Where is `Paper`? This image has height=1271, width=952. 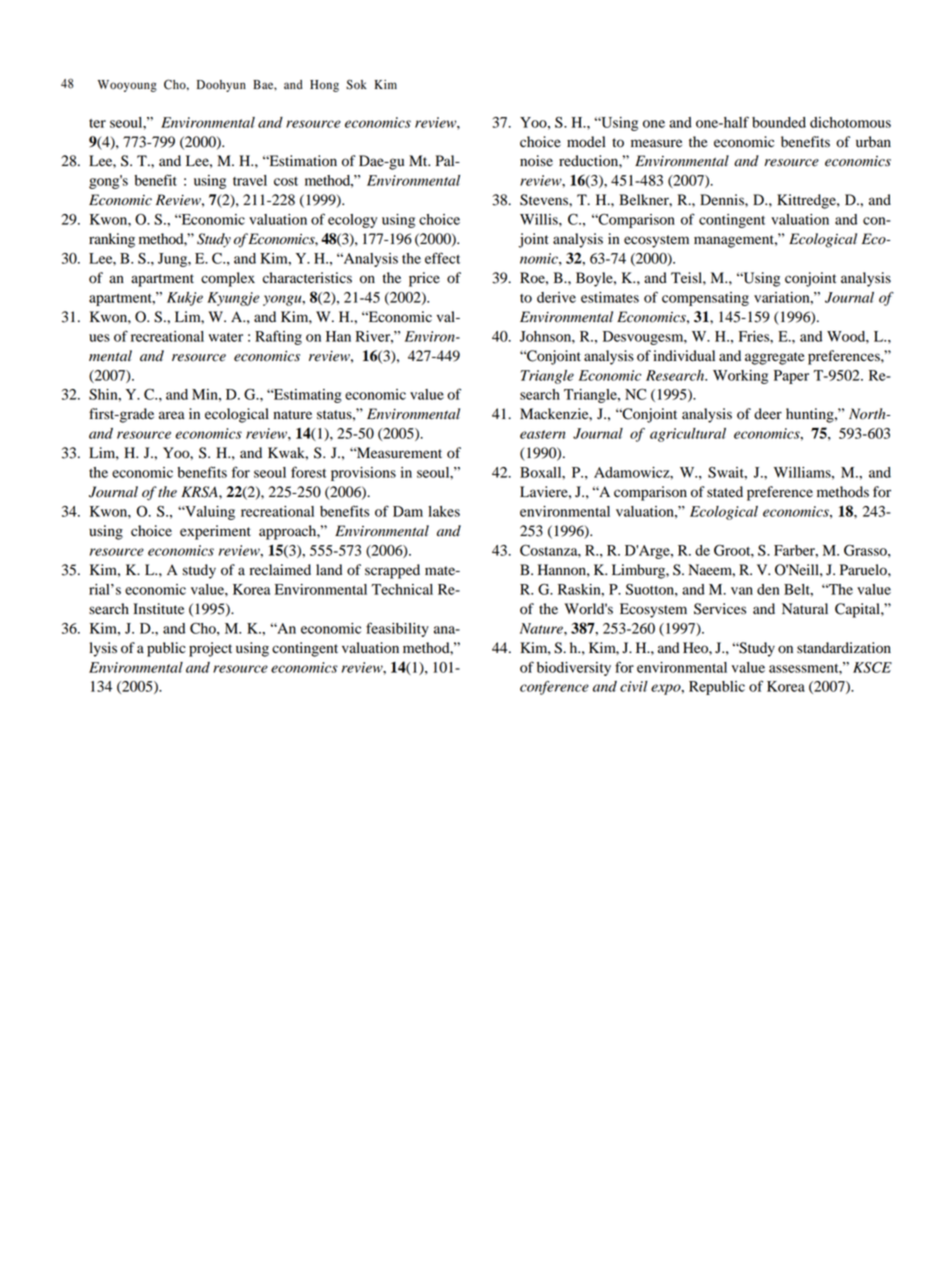 Paper is located at coordinates (791, 377).
